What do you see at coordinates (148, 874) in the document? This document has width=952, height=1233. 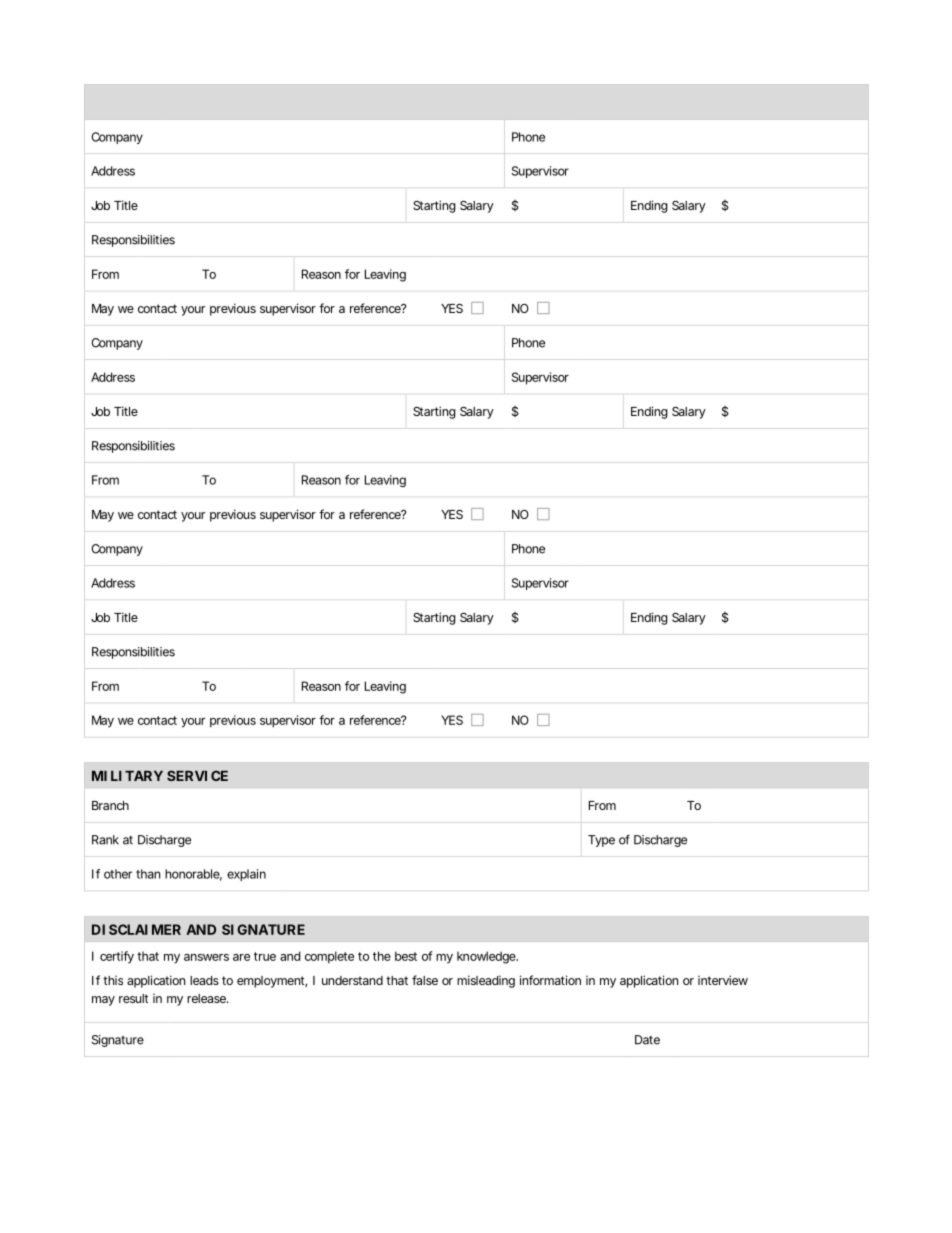 I see `than` at bounding box center [148, 874].
